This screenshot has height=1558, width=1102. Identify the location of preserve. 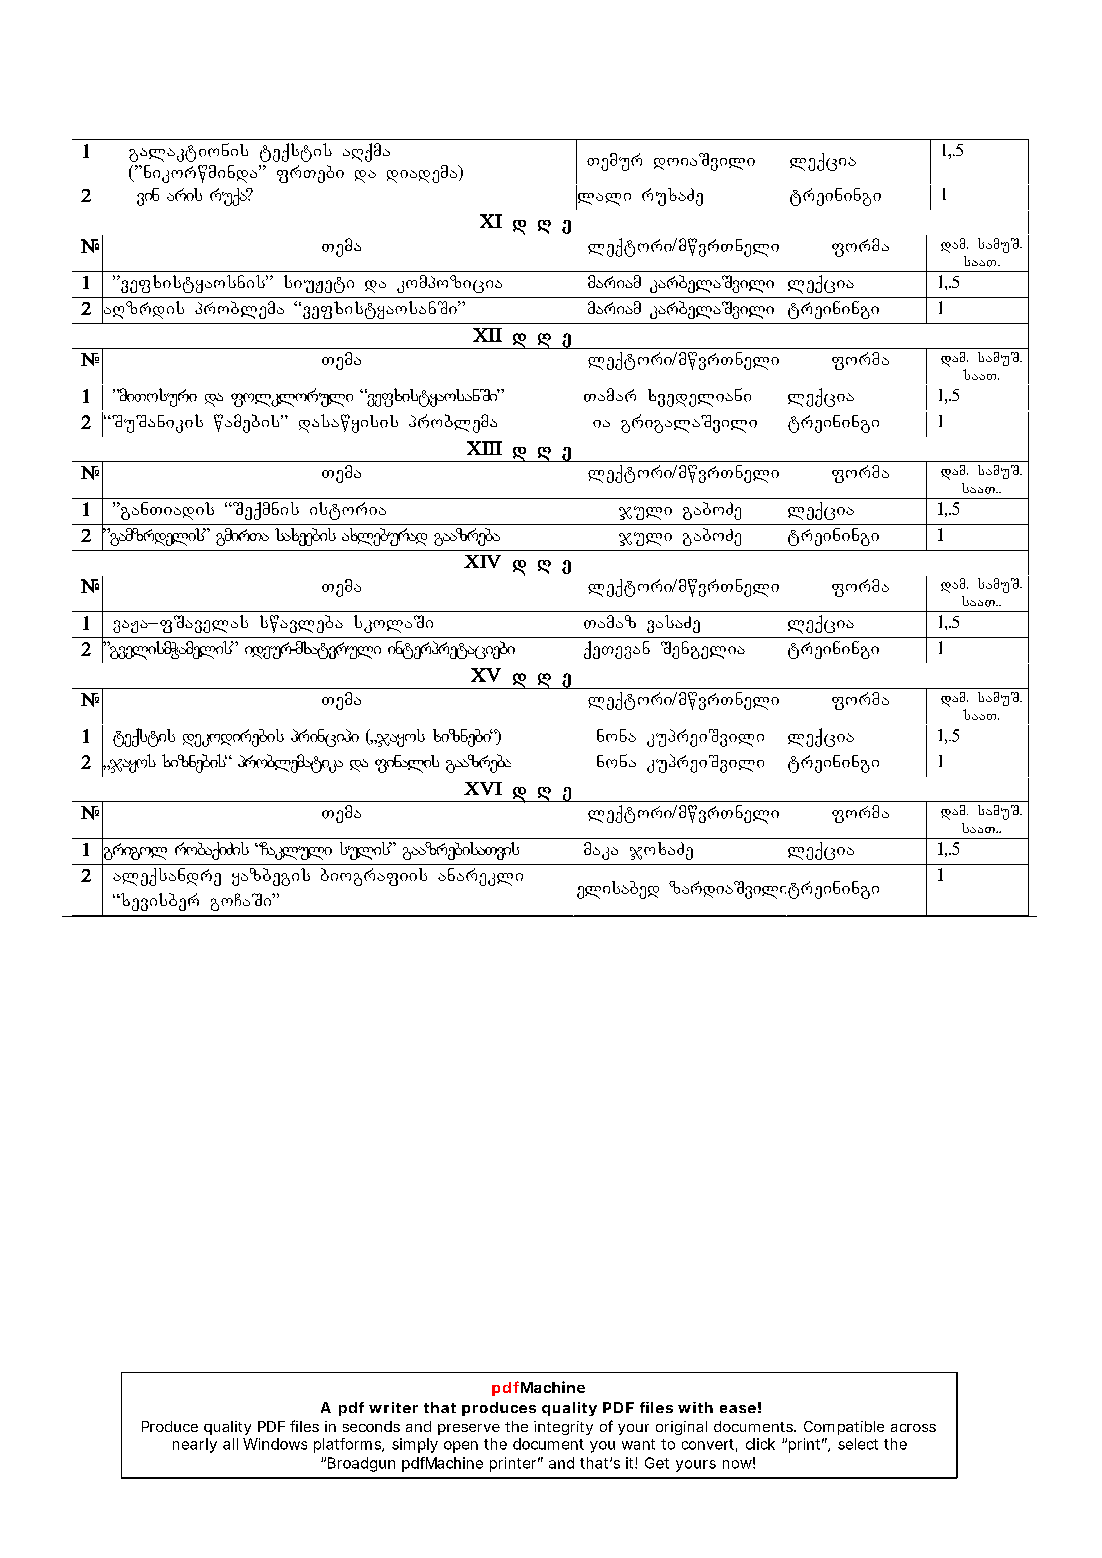
(469, 1429).
